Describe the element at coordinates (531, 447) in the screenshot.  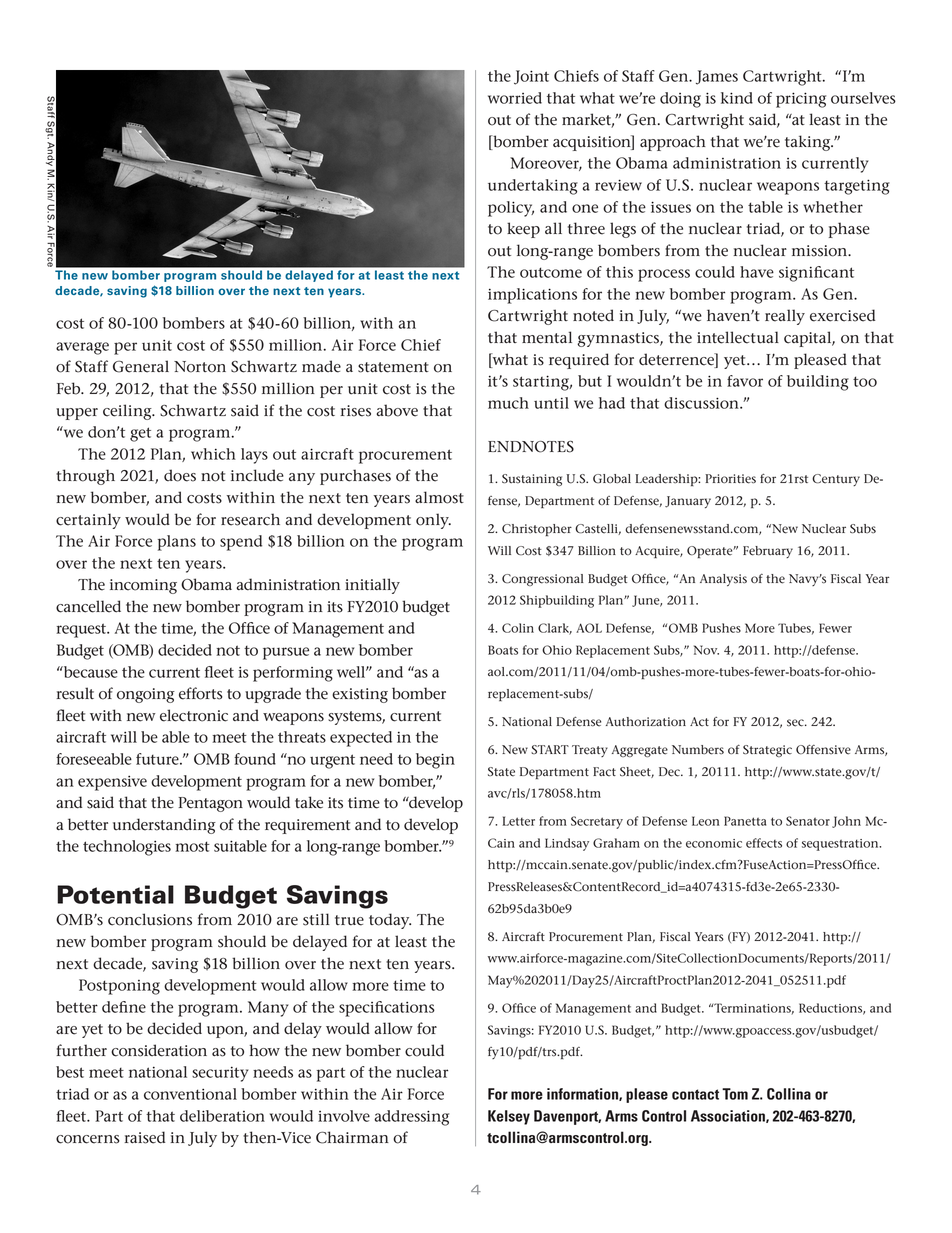
I see `ENDNOTES` at that location.
